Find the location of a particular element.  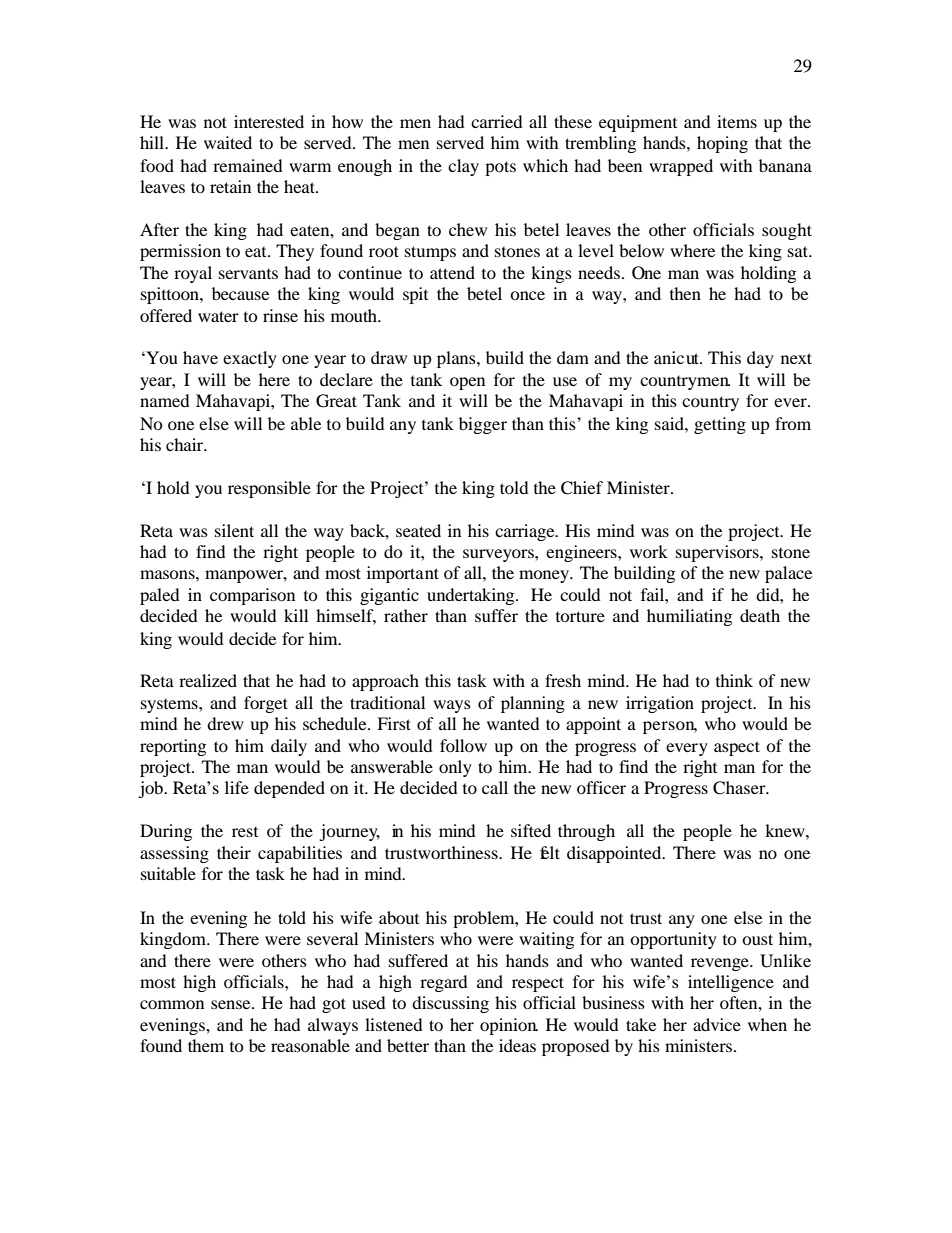

aspect is located at coordinates (737, 748).
